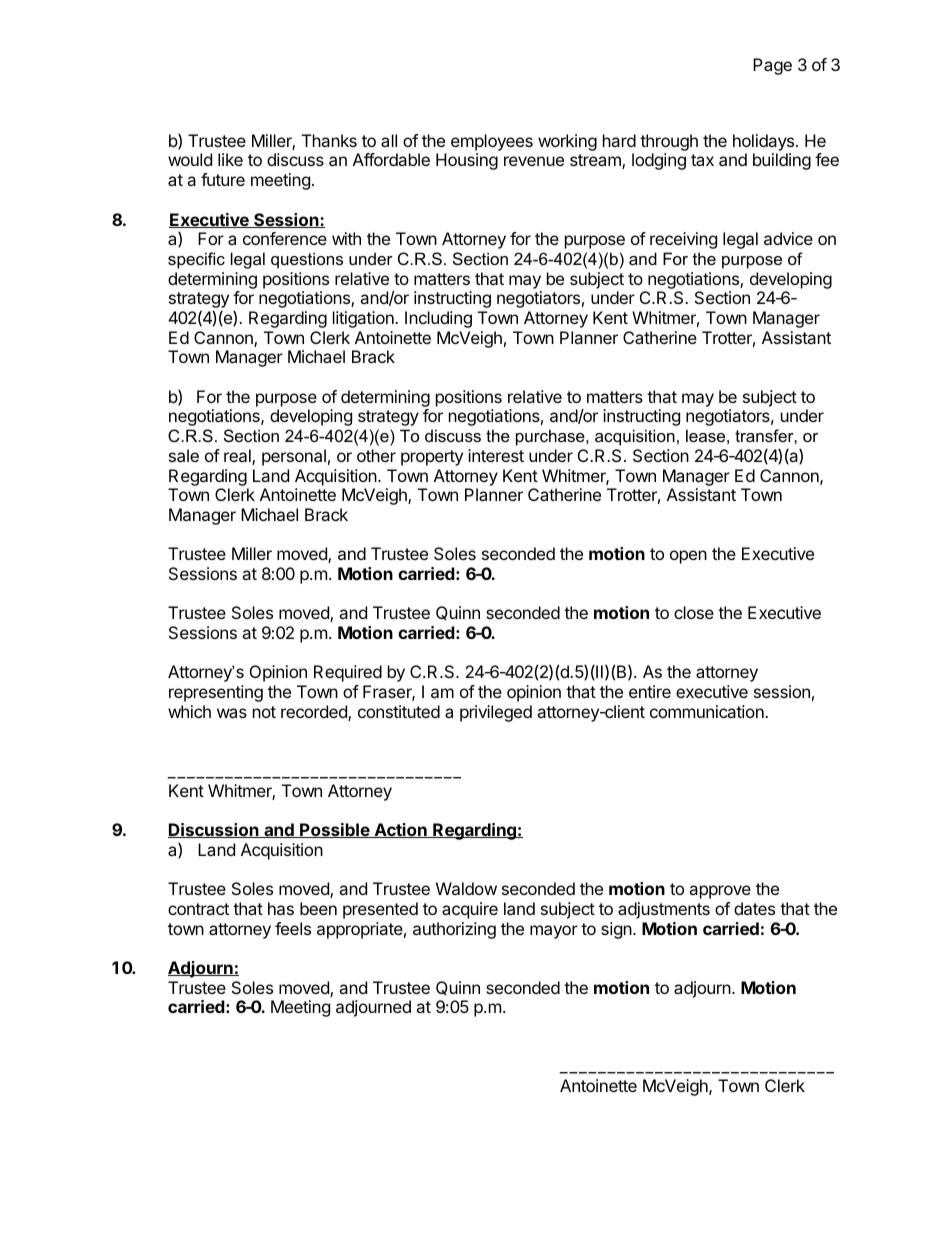  What do you see at coordinates (470, 910) in the image?
I see `acquire` at bounding box center [470, 910].
